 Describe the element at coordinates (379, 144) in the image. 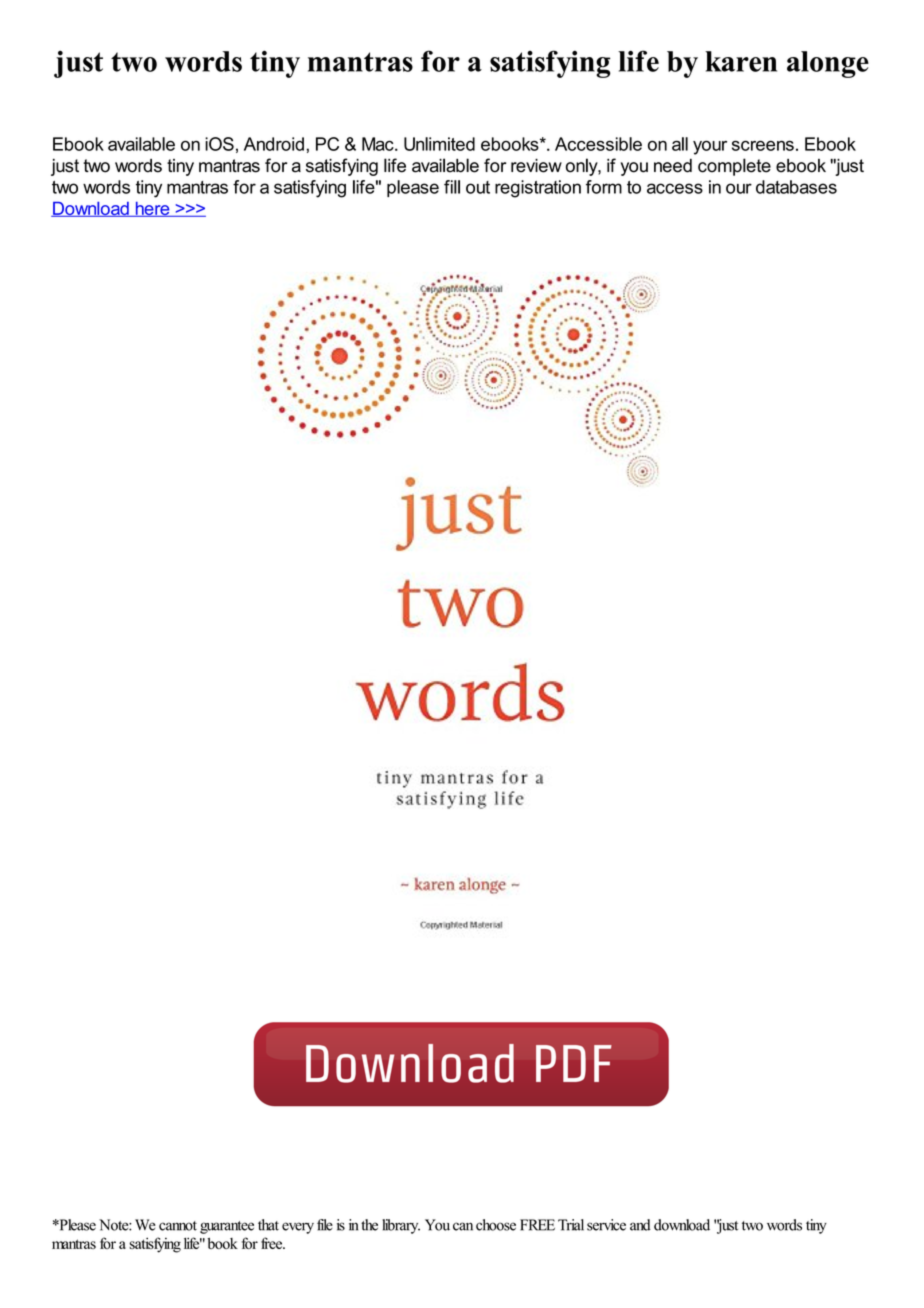

I see `Mac` at that location.
